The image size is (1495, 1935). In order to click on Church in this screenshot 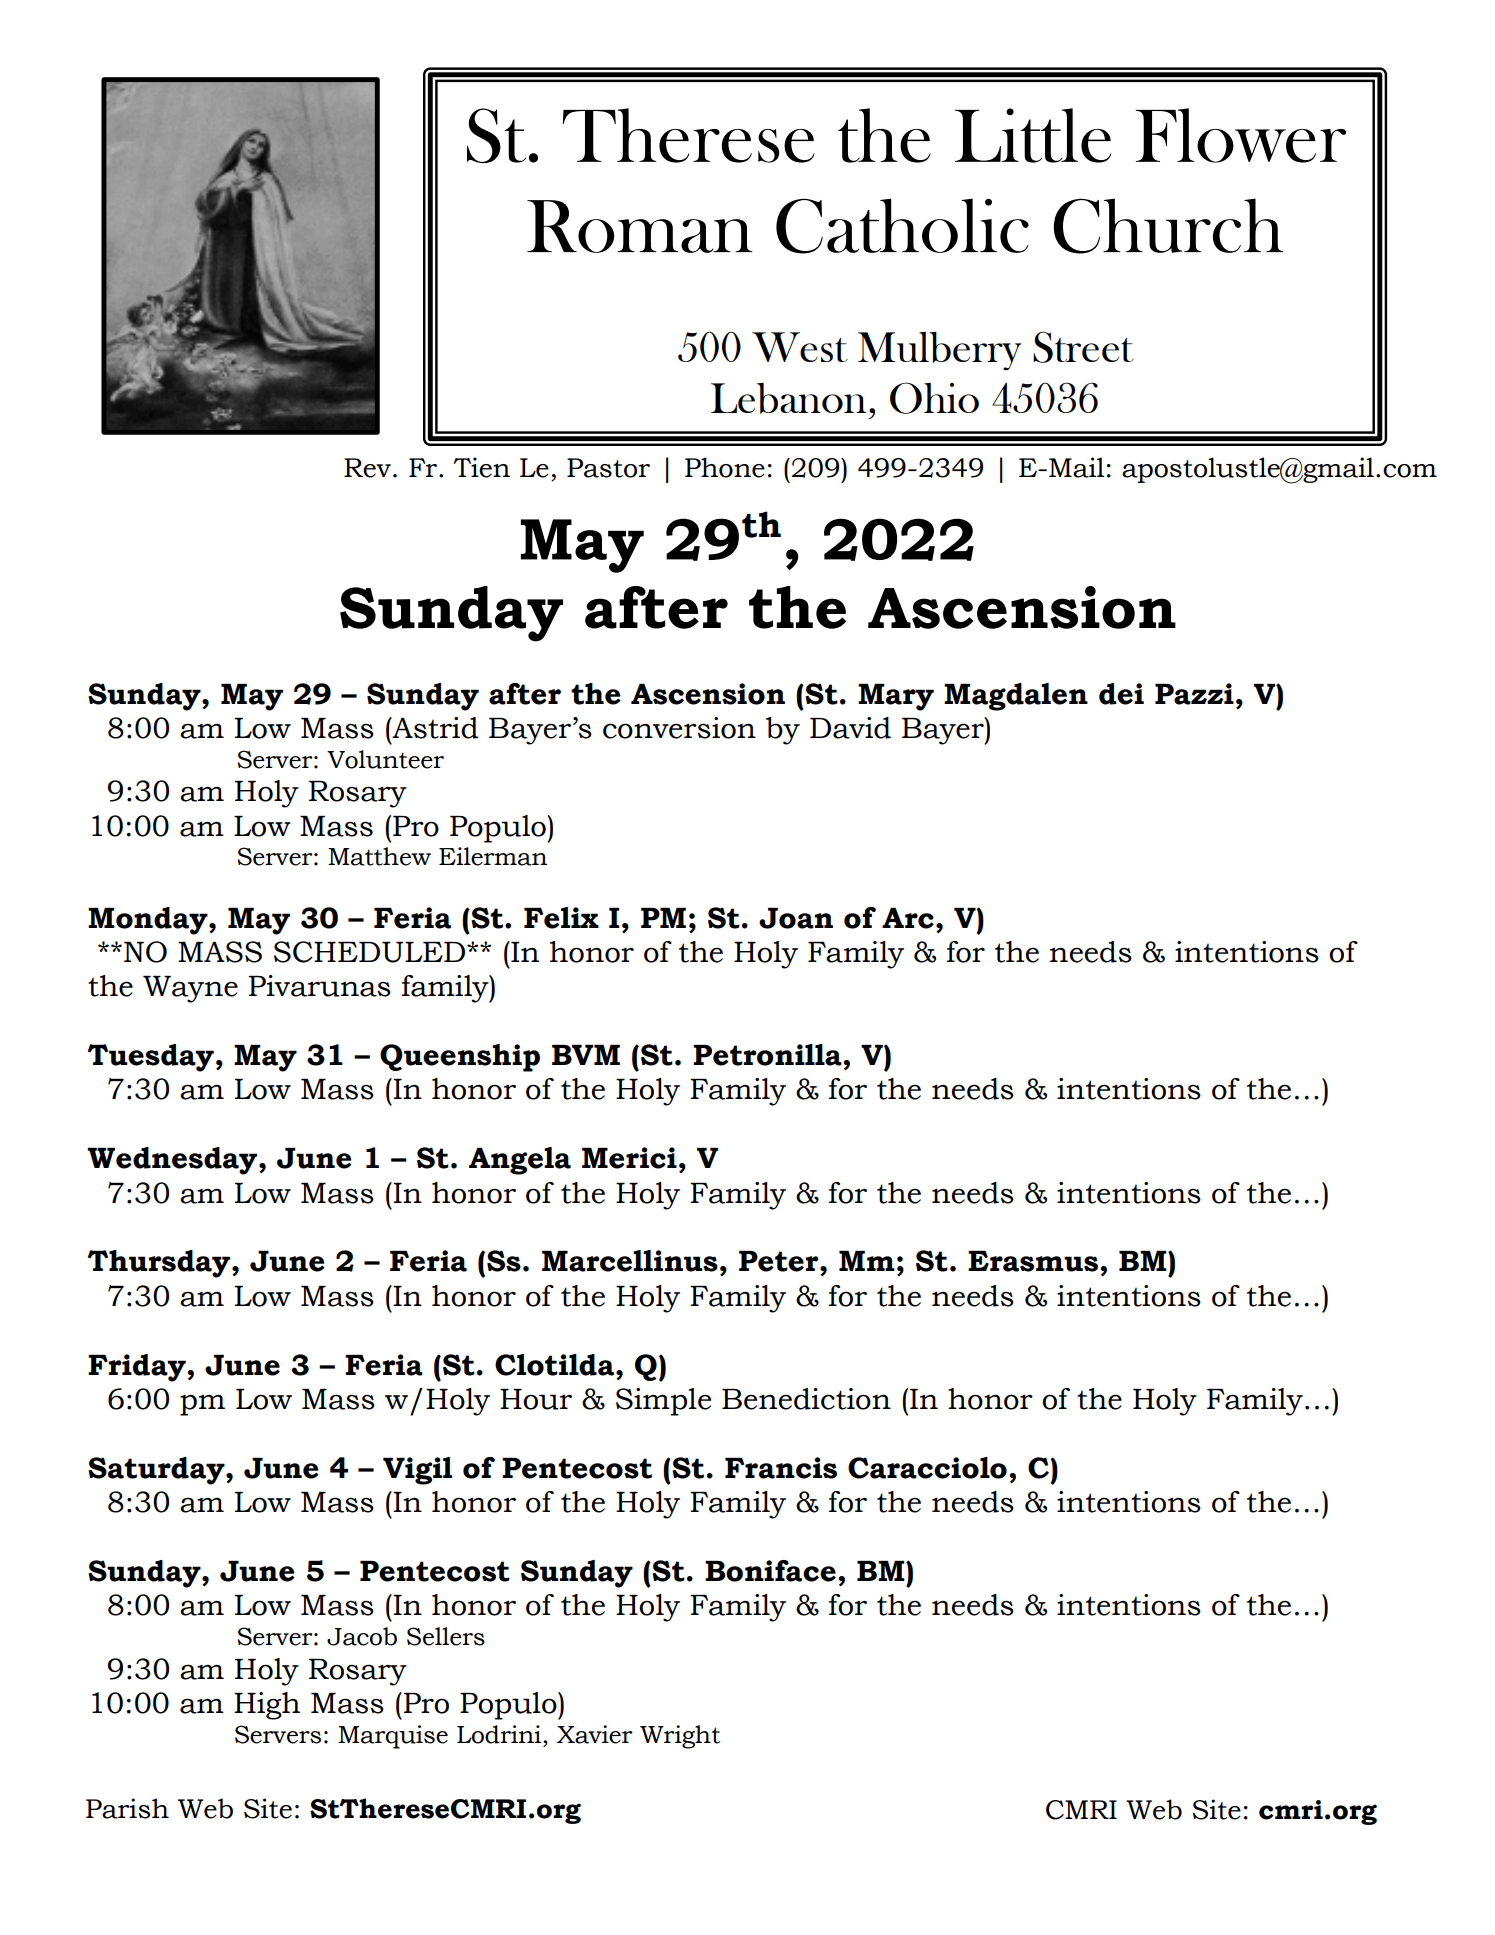, I will do `click(1168, 226)`.
